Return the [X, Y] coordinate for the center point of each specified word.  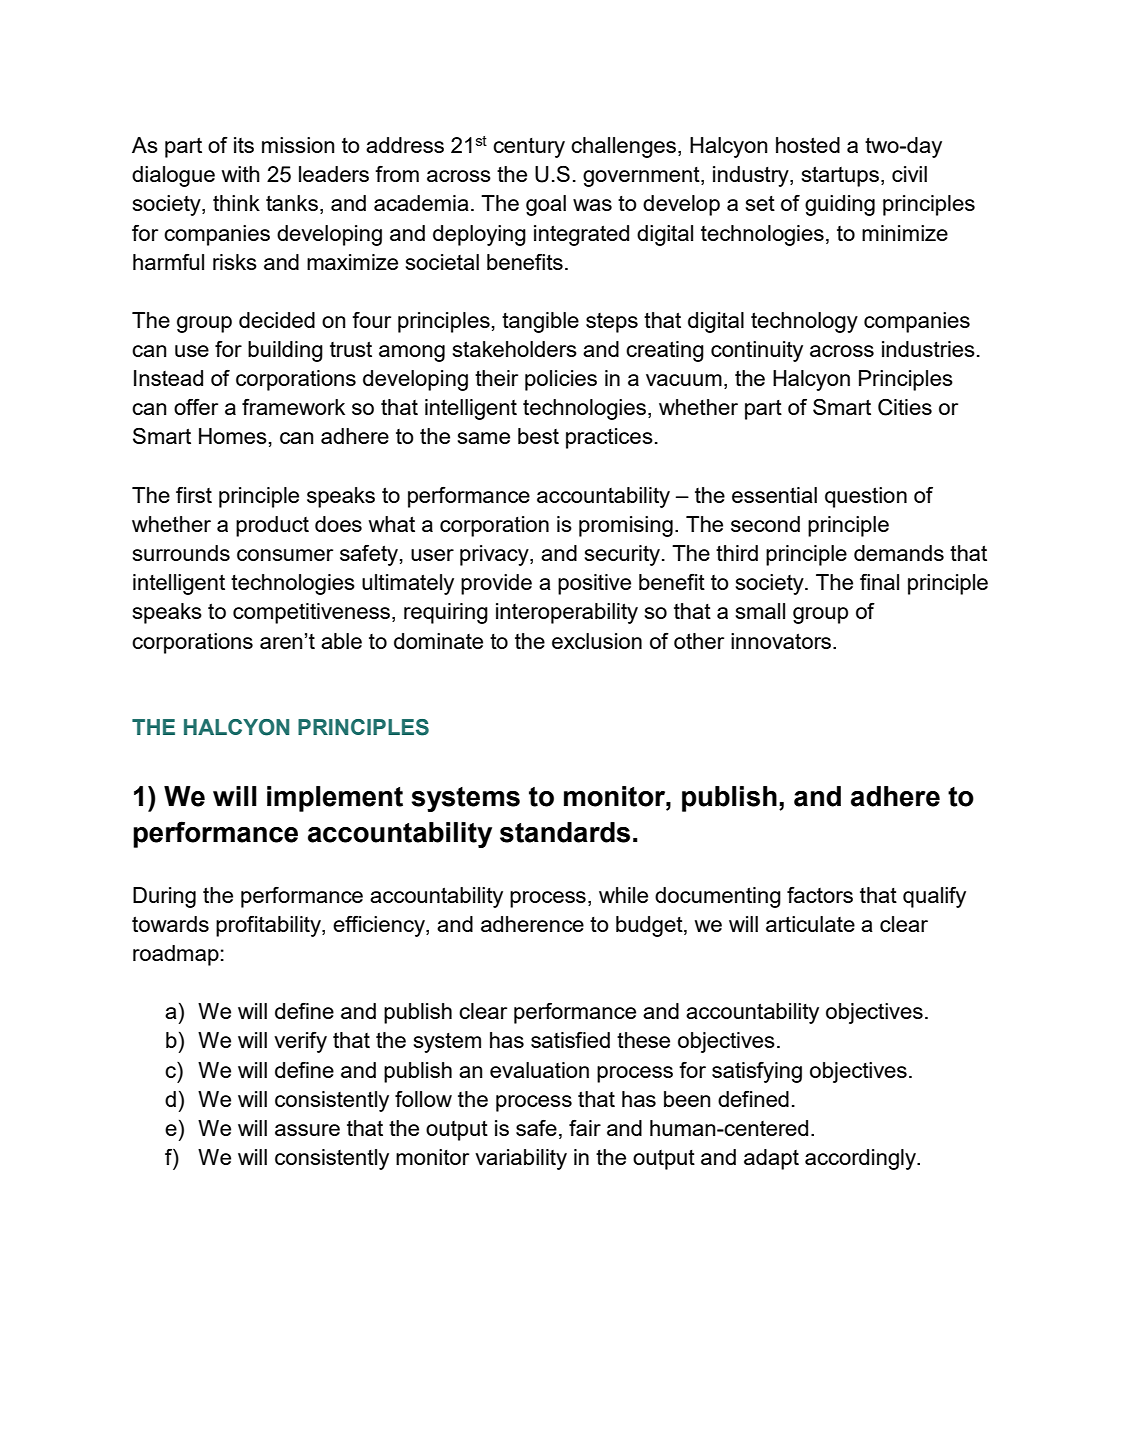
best [538, 436]
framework [293, 407]
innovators [782, 641]
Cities [905, 407]
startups [840, 176]
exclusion [597, 641]
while [623, 895]
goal [546, 205]
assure [307, 1130]
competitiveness [311, 613]
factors [820, 895]
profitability [269, 926]
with [241, 174]
